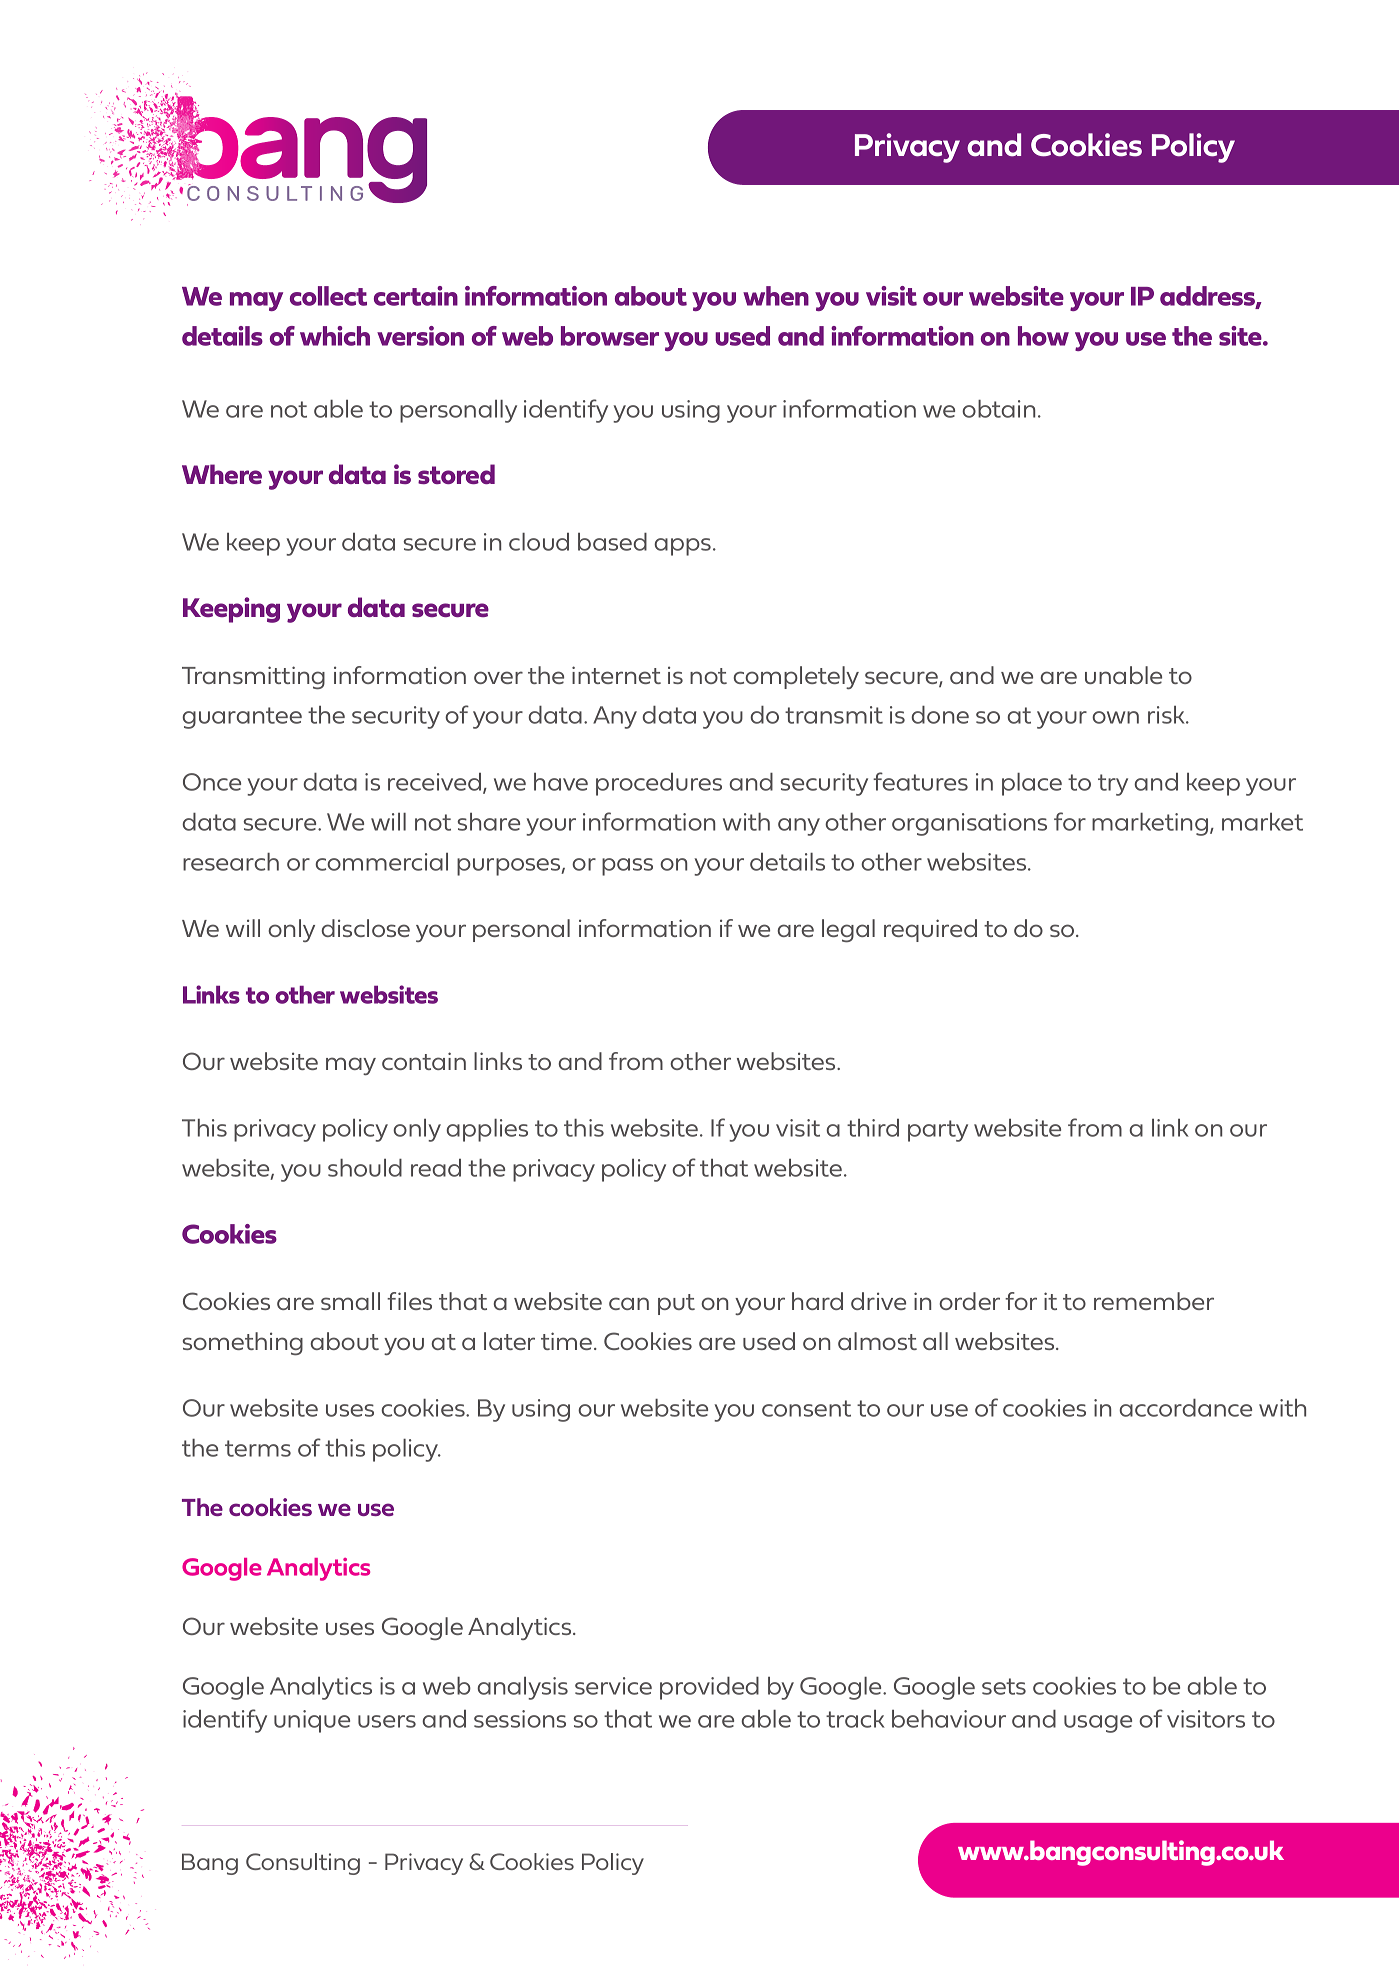 Image resolution: width=1399 pixels, height=1979 pixels. Describe the element at coordinates (709, 1688) in the screenshot. I see `provided` at that location.
